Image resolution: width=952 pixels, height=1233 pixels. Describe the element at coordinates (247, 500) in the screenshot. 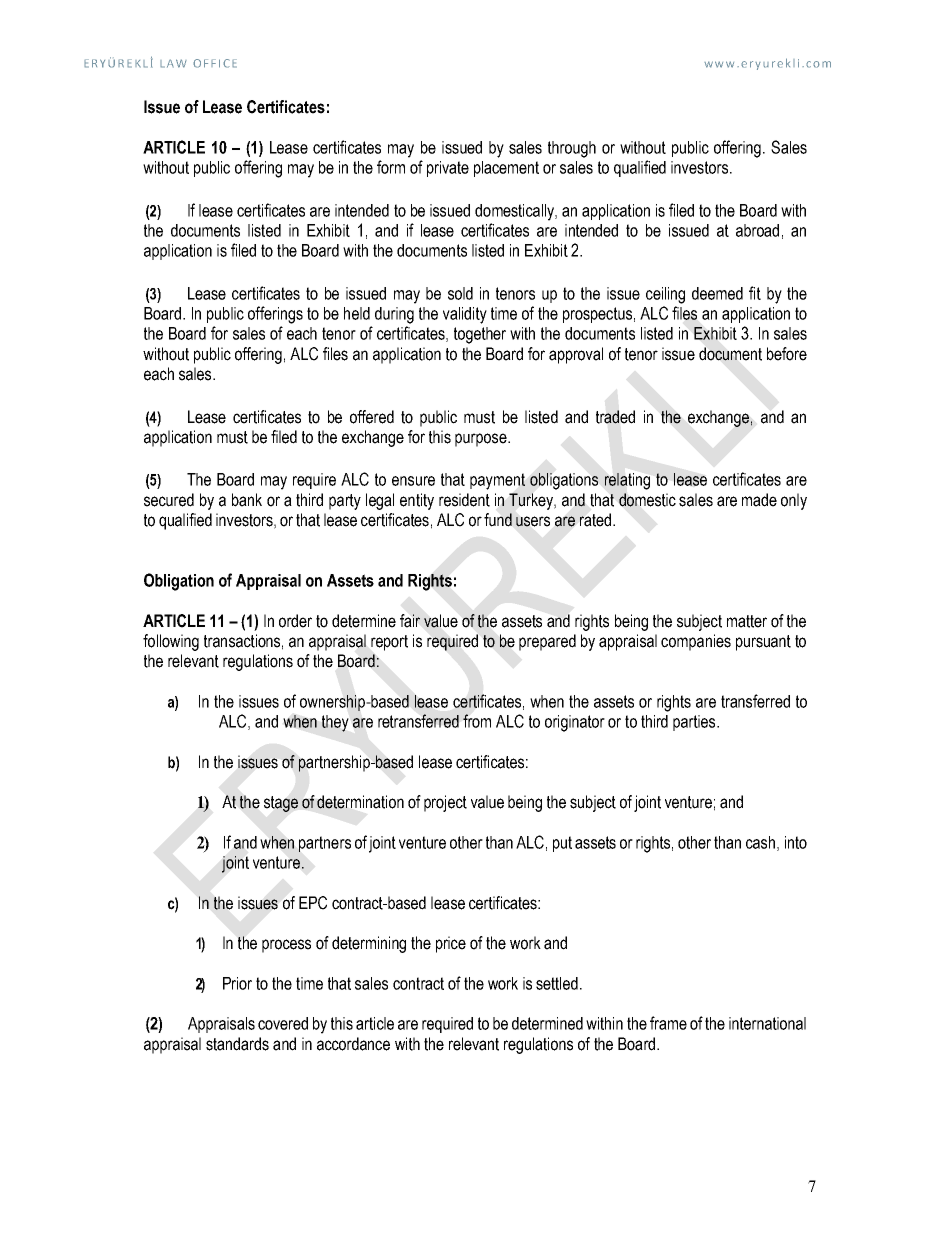

I see `bank` at that location.
